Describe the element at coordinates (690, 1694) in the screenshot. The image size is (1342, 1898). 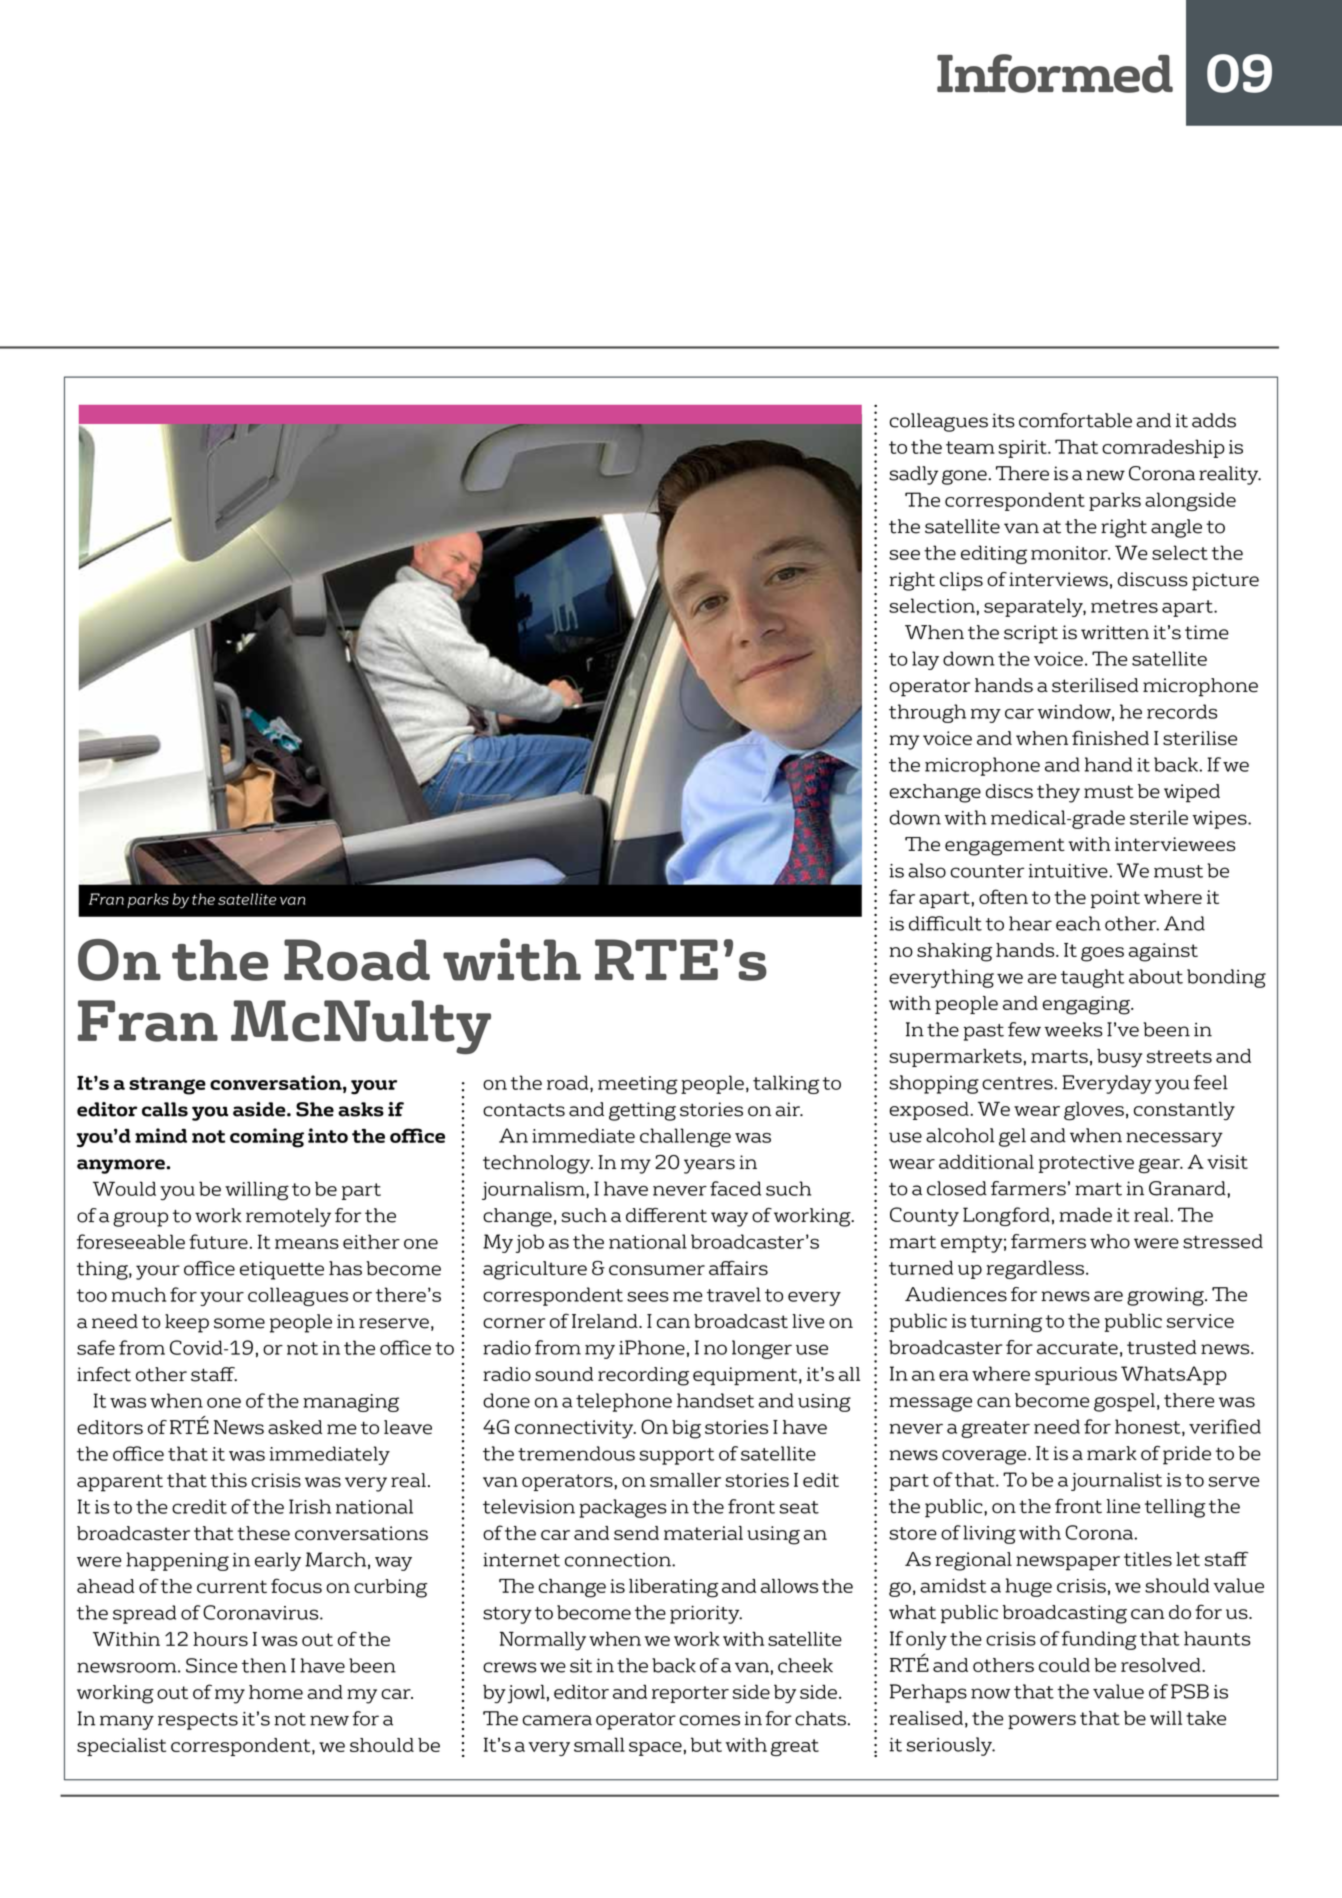
I see `reporter` at that location.
